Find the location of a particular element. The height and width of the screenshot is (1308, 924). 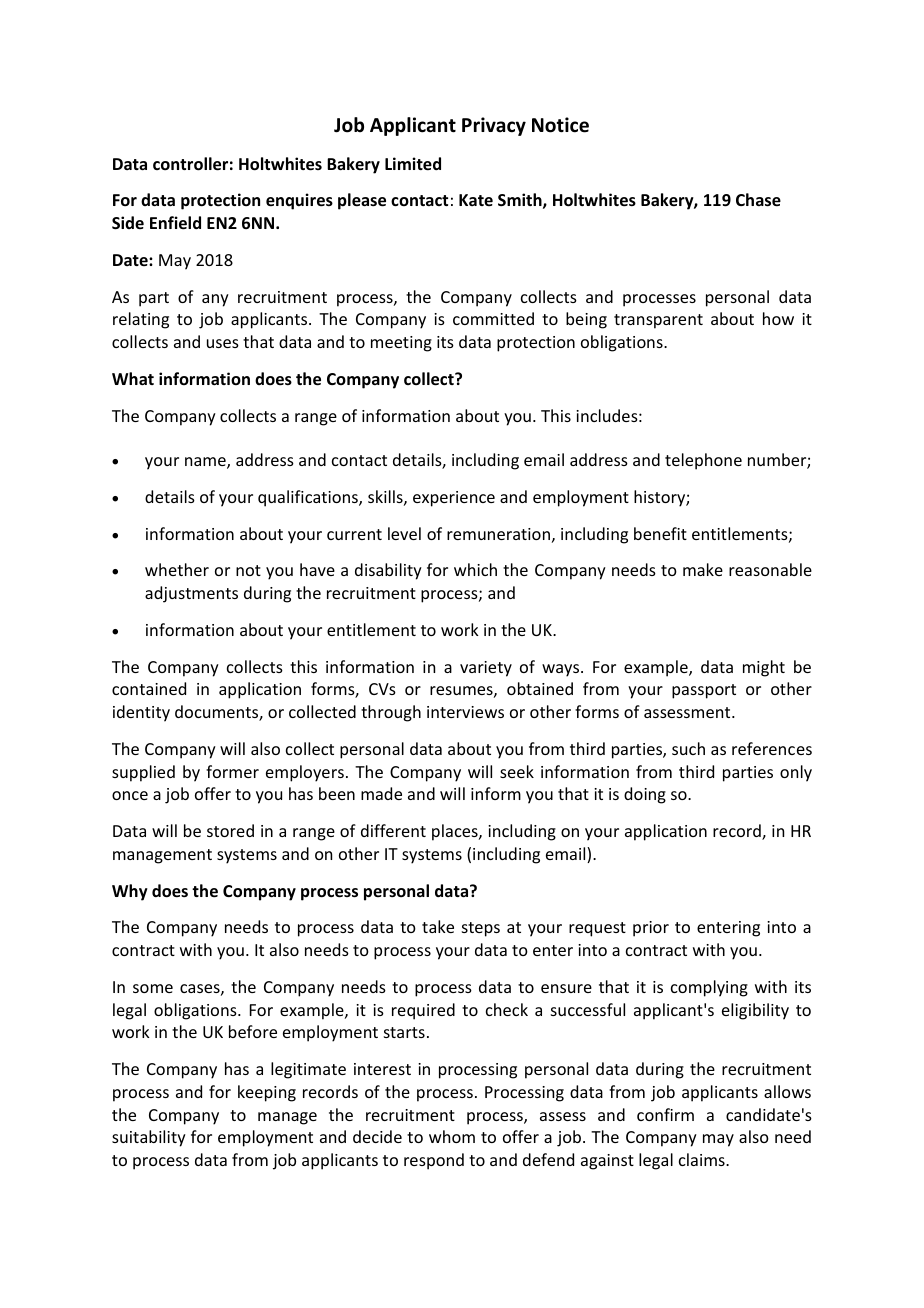

telephone is located at coordinates (703, 461).
